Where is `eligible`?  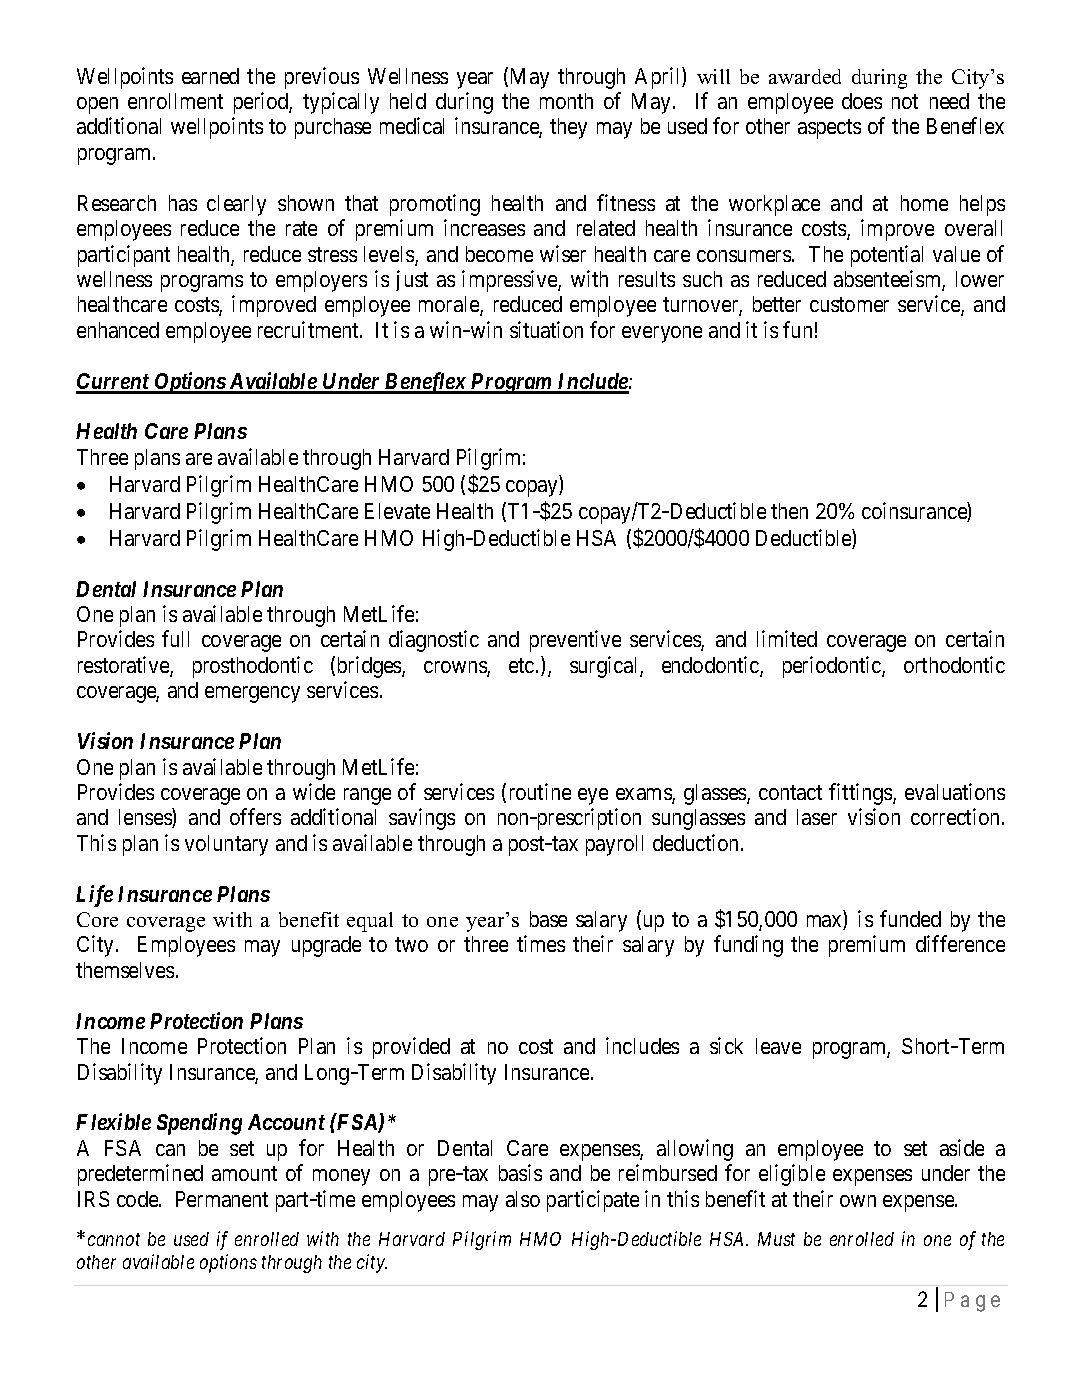
eligible is located at coordinates (792, 1175).
